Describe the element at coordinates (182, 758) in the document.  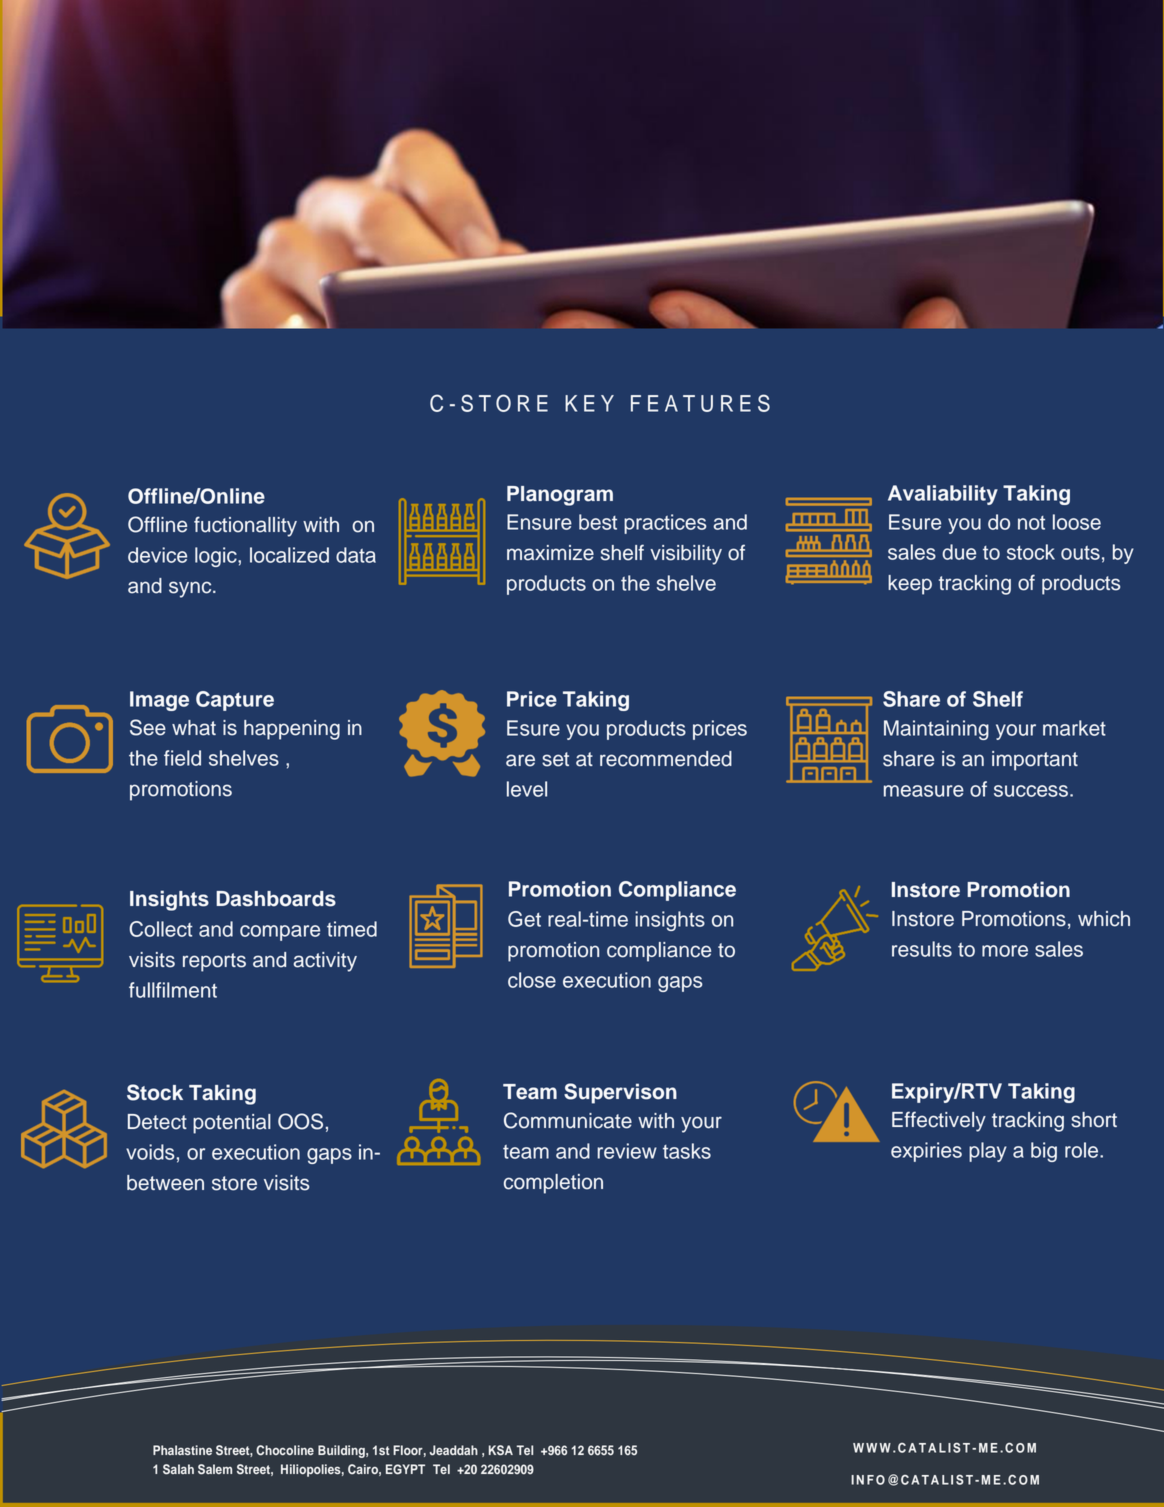
I see `field` at that location.
